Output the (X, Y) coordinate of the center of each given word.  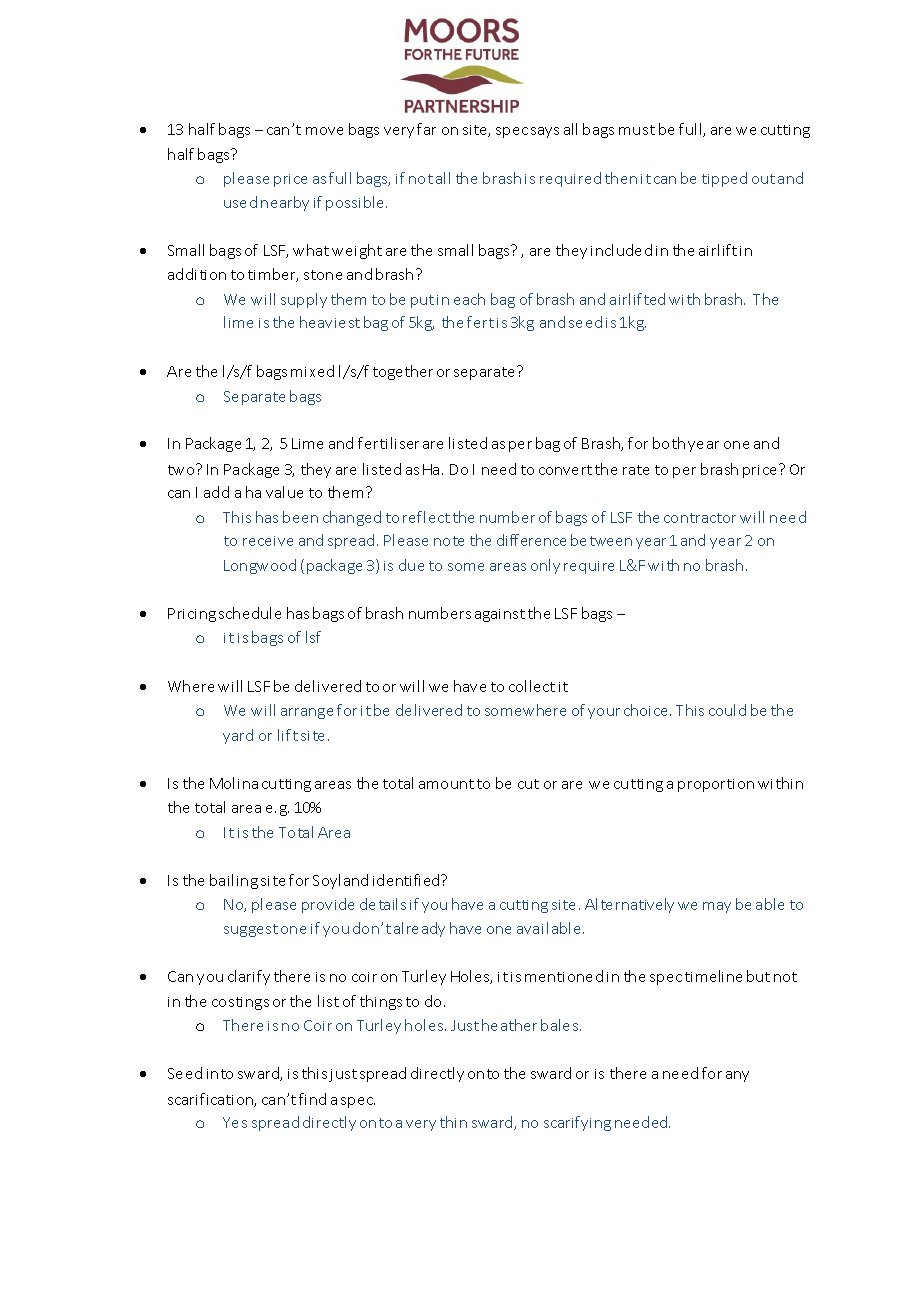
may (717, 907)
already (419, 929)
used (240, 202)
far (426, 129)
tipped (724, 179)
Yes (235, 1122)
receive (268, 541)
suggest (251, 930)
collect (532, 686)
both (669, 443)
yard (238, 736)
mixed (312, 371)
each (469, 299)
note (449, 541)
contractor (700, 518)
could (727, 710)
